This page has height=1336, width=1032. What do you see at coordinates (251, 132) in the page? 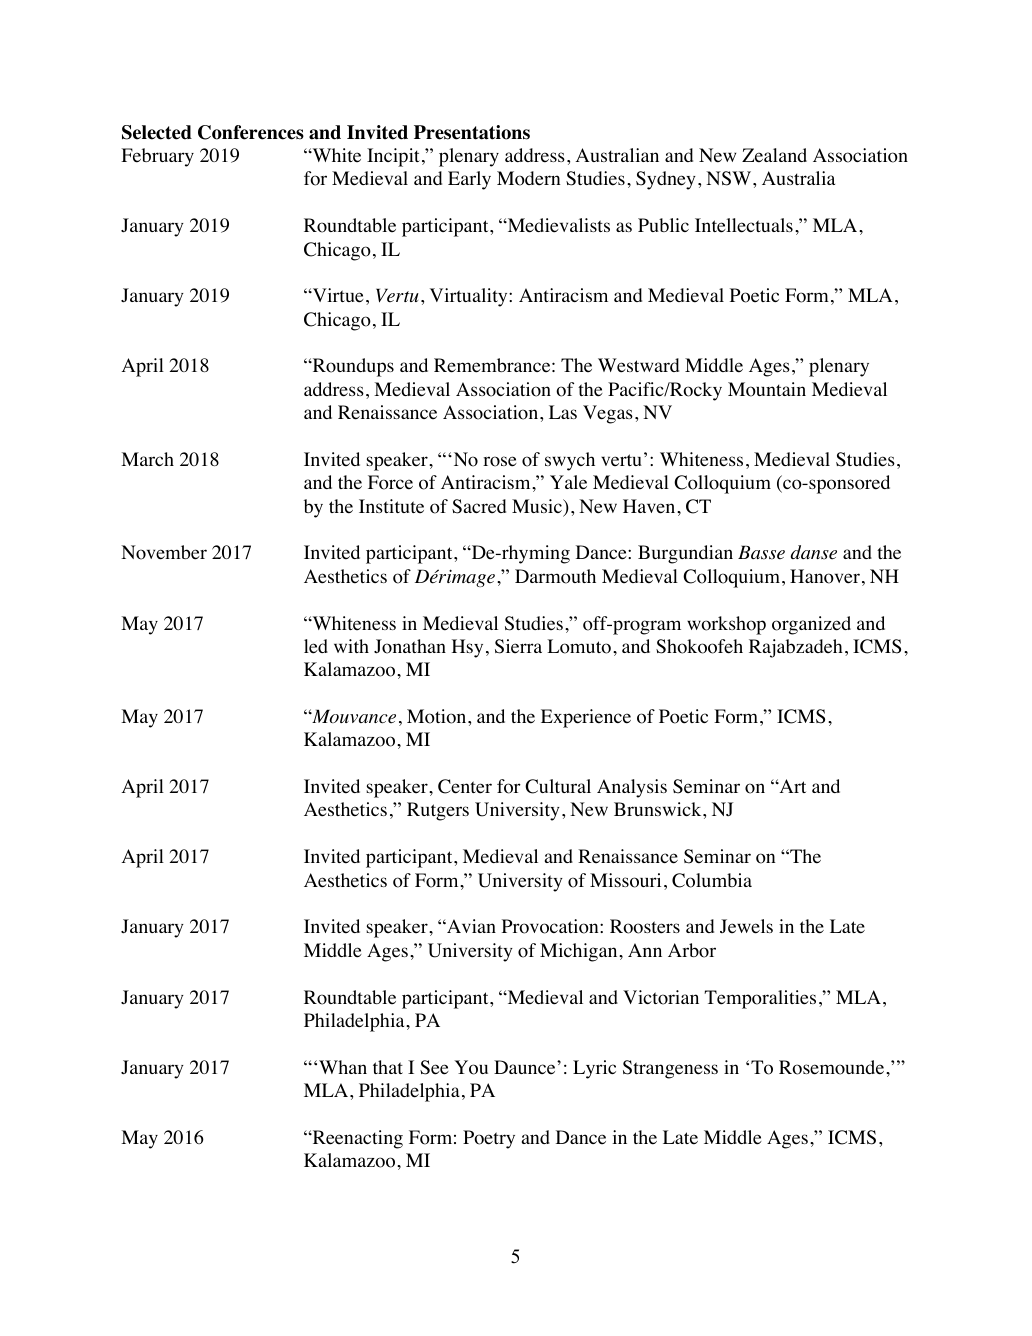
I see `Conferences` at bounding box center [251, 132].
